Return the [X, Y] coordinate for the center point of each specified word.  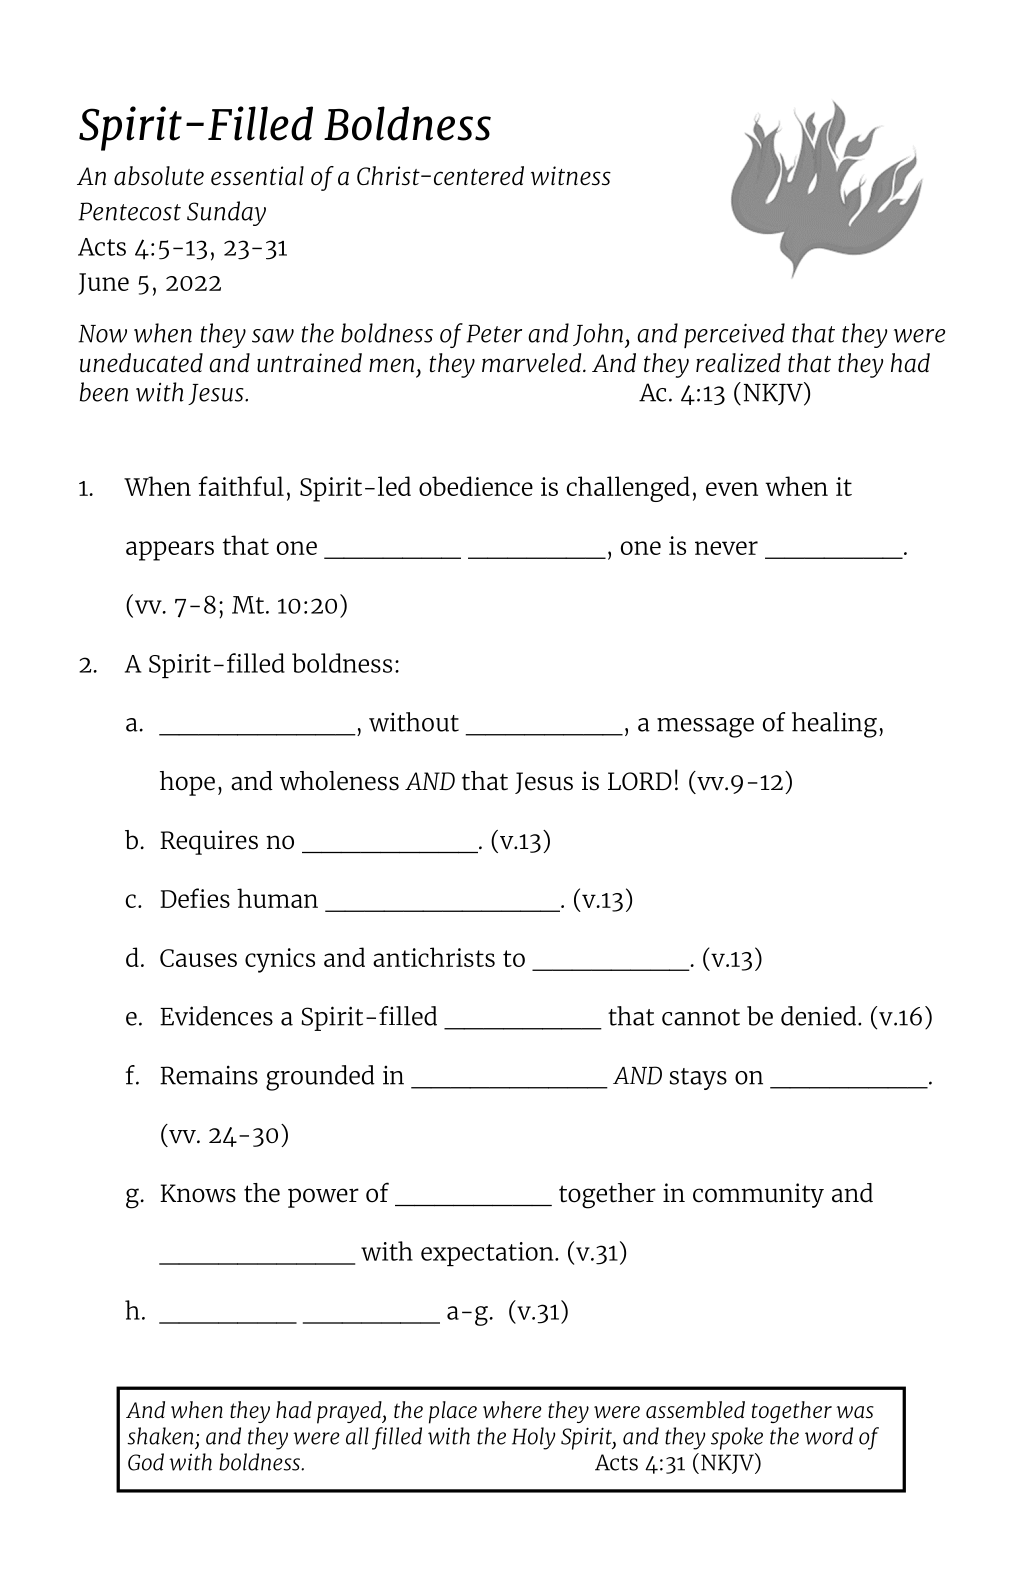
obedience [476, 486]
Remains [209, 1075]
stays [698, 1079]
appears [170, 551]
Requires [209, 842]
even [732, 489]
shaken [160, 1436]
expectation [488, 1254]
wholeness [339, 781]
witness [571, 176]
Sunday [226, 213]
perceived [734, 335]
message [705, 728]
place [453, 1412]
